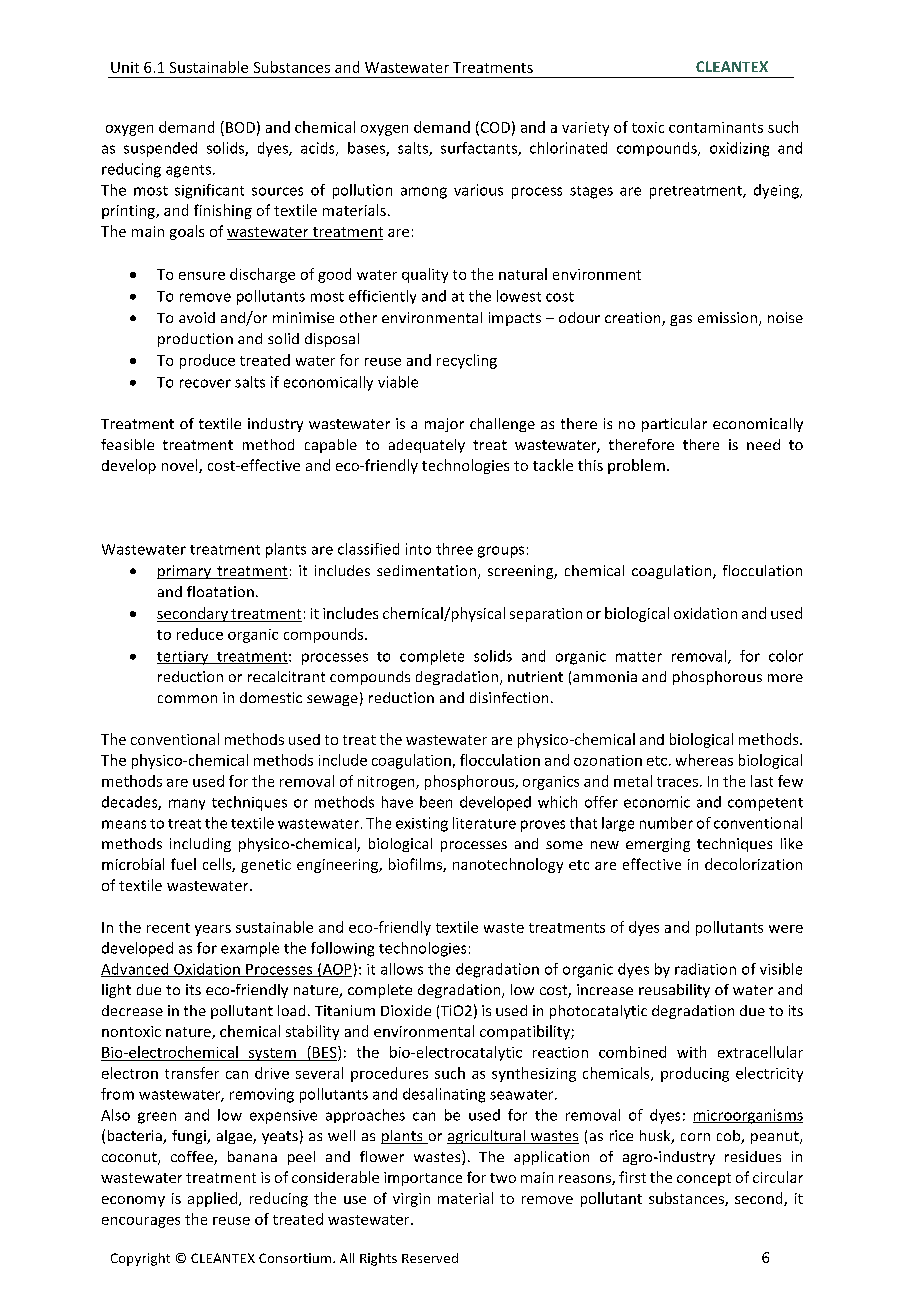  I want to click on contaminants, so click(716, 127).
